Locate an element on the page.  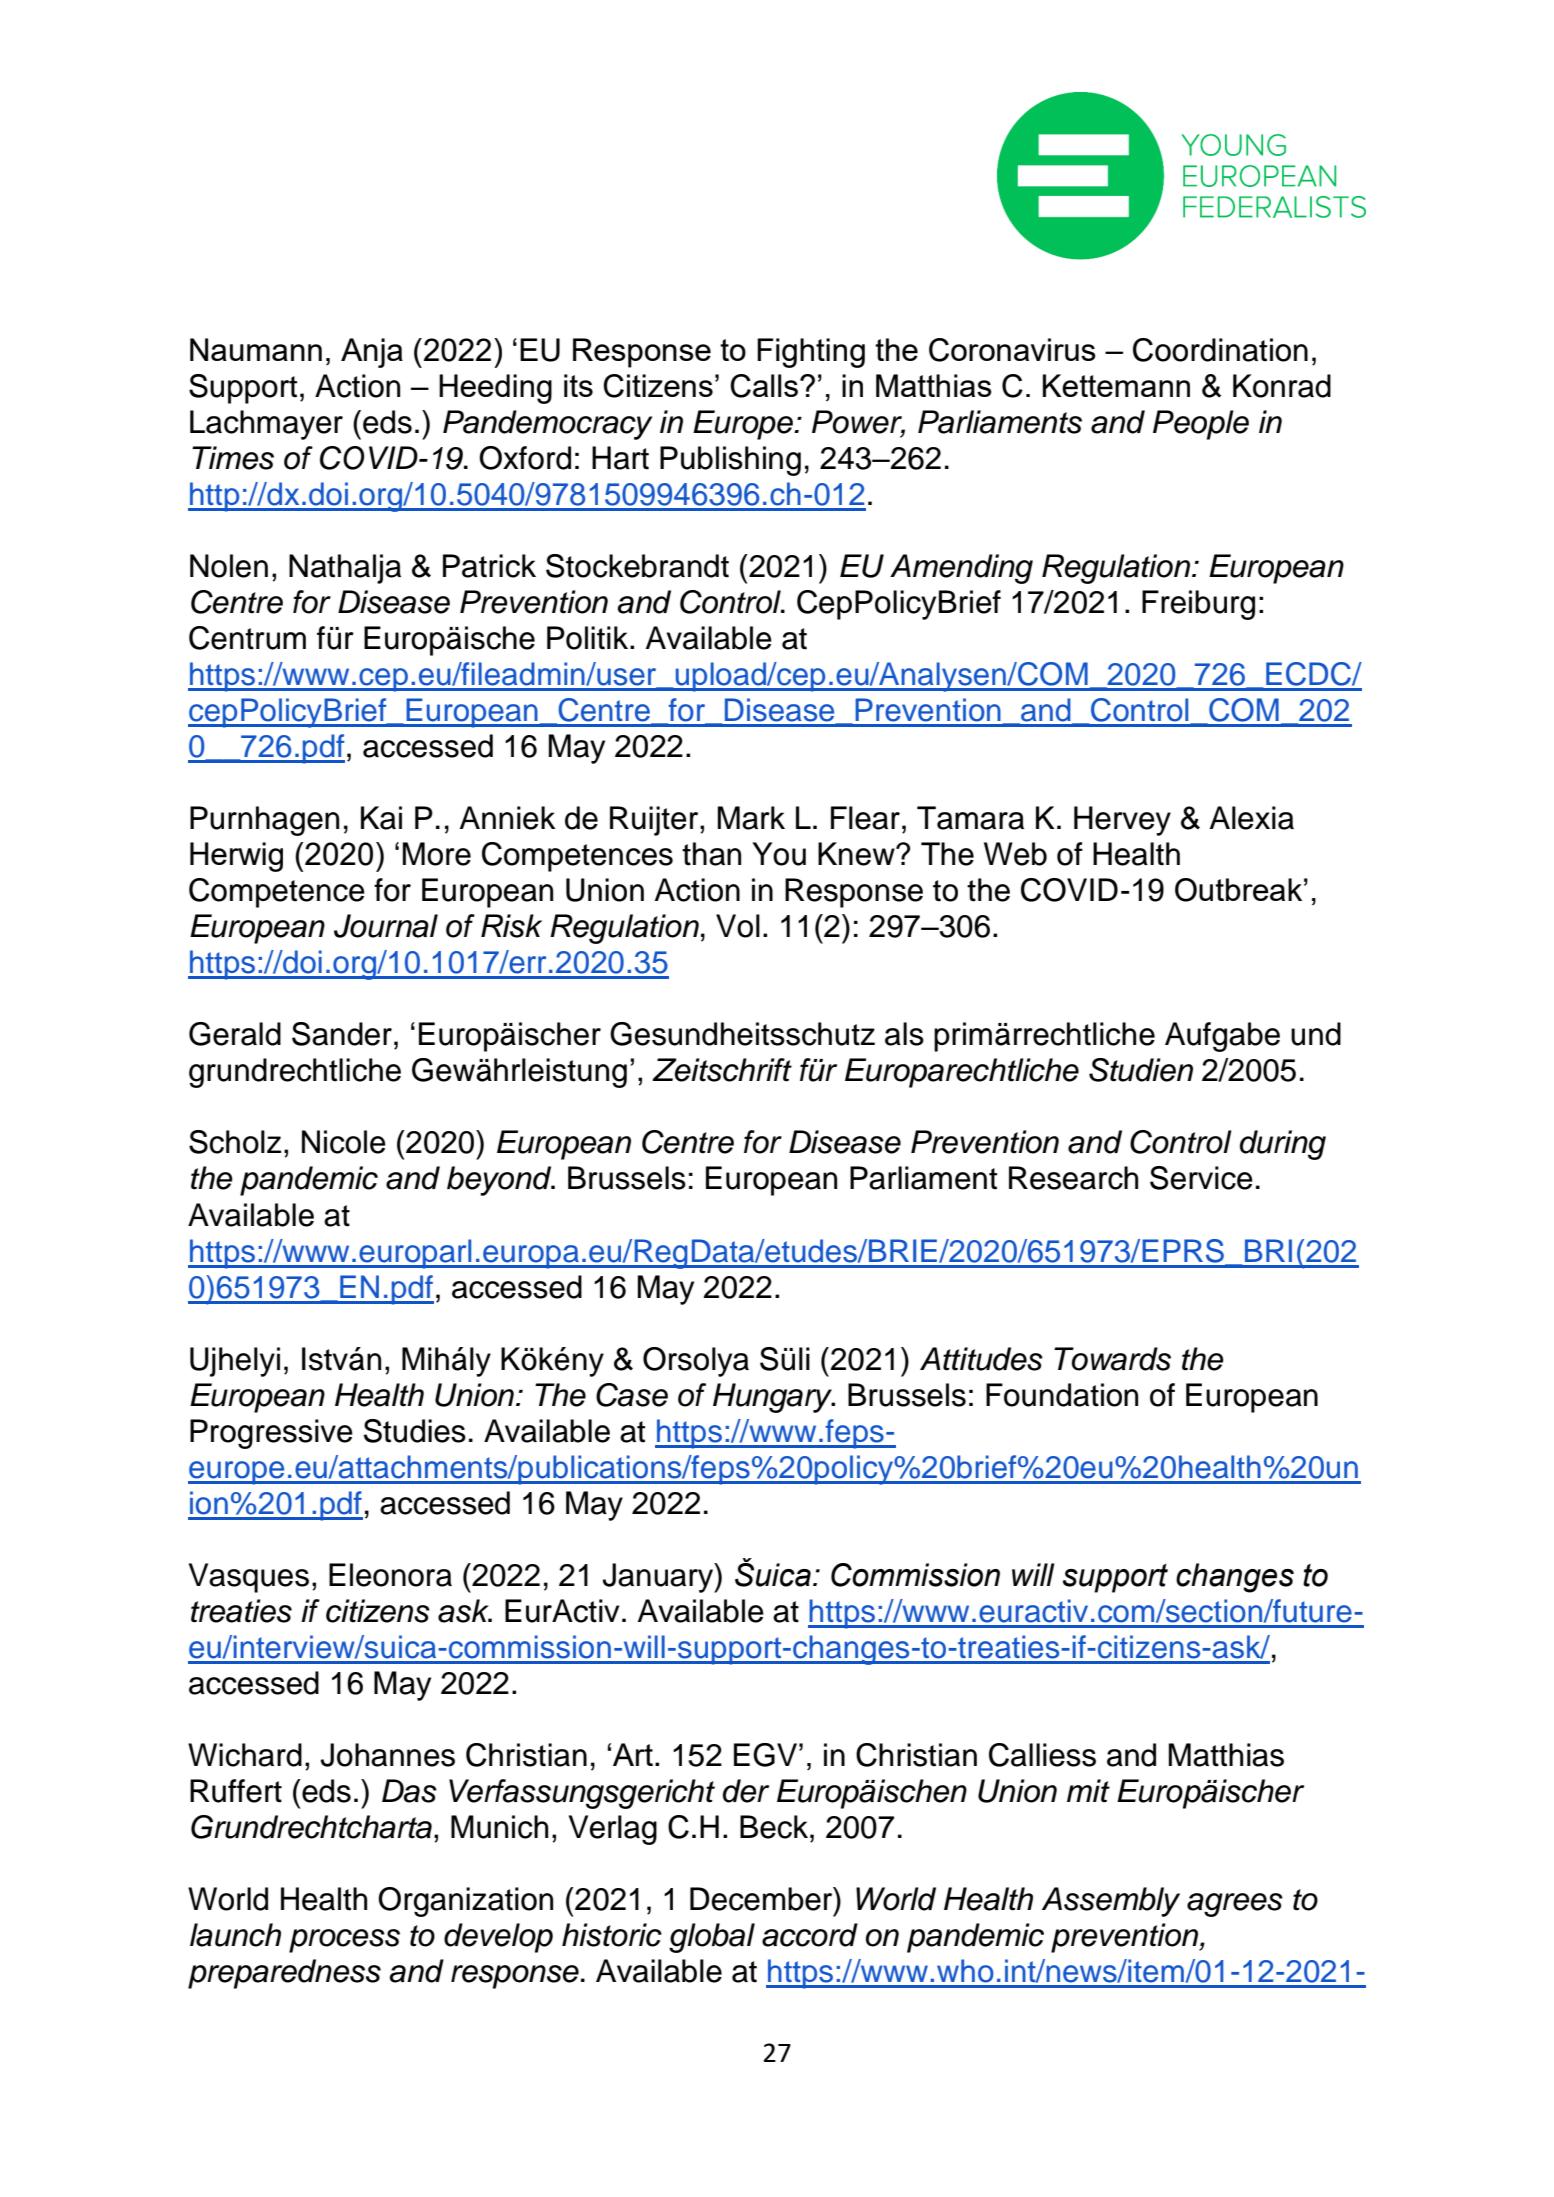
Anja is located at coordinates (372, 353).
